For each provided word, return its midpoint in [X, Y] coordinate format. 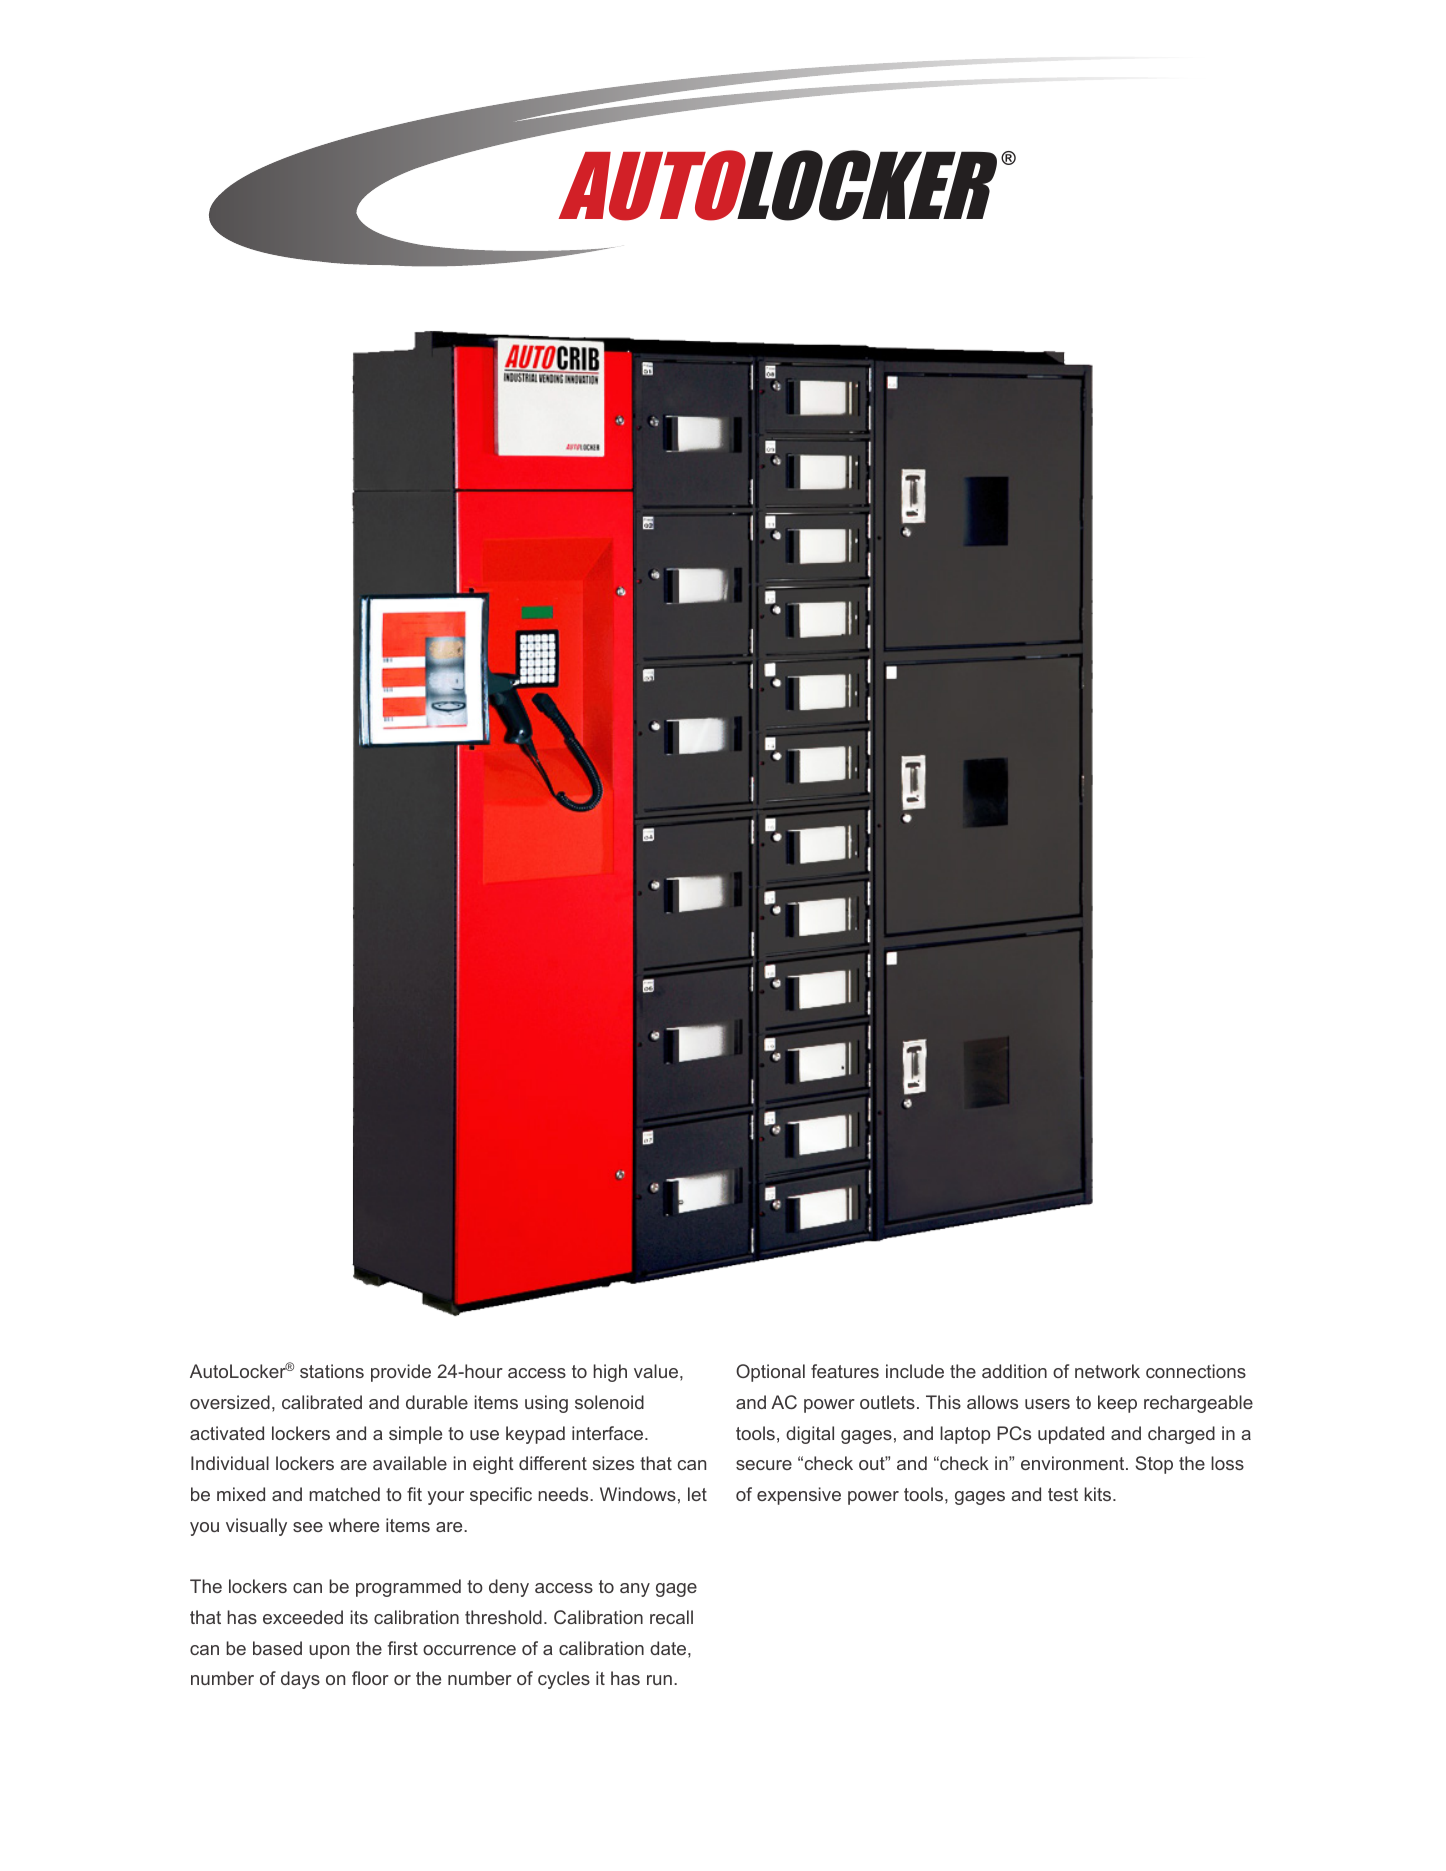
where [353, 1525]
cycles [564, 1680]
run [659, 1680]
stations [332, 1371]
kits [1099, 1494]
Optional [770, 1373]
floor [370, 1678]
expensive [799, 1496]
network [1107, 1371]
